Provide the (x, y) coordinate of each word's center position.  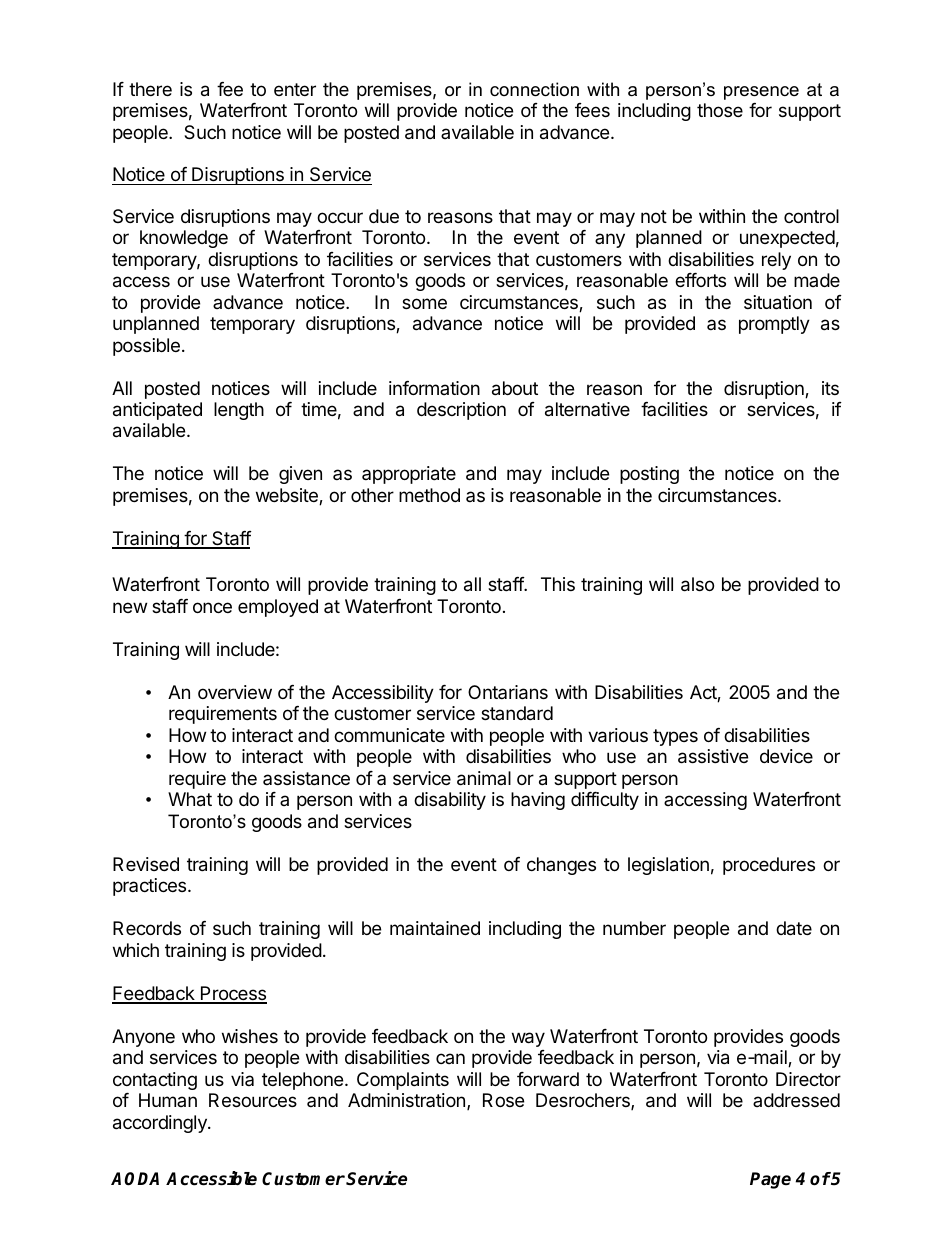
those (720, 110)
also (697, 584)
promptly (774, 325)
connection (534, 89)
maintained (435, 928)
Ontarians (508, 692)
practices (151, 887)
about (515, 388)
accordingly (161, 1124)
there (150, 89)
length (239, 411)
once (212, 607)
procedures (769, 866)
